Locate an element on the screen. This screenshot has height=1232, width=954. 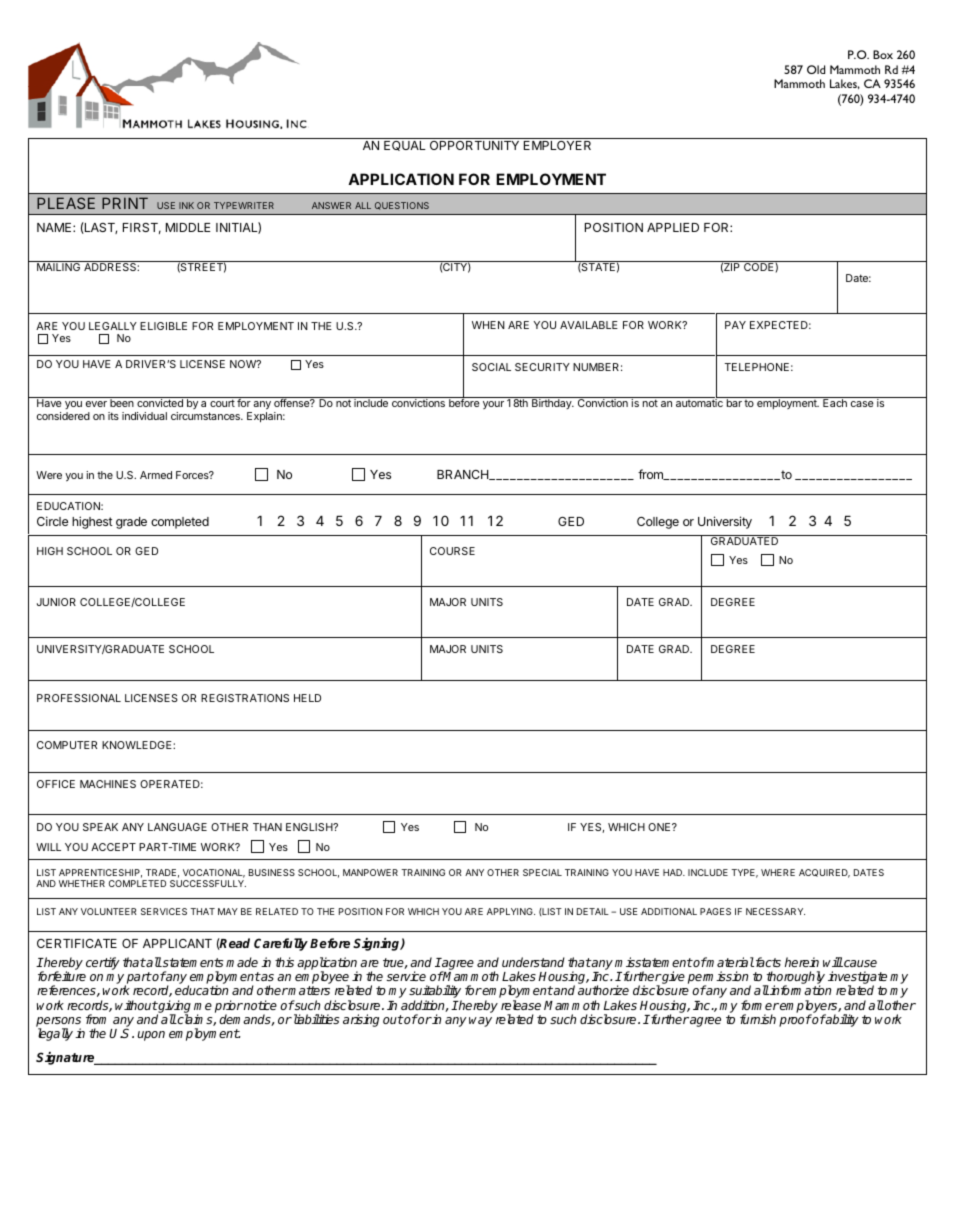
former is located at coordinates (760, 1005).
